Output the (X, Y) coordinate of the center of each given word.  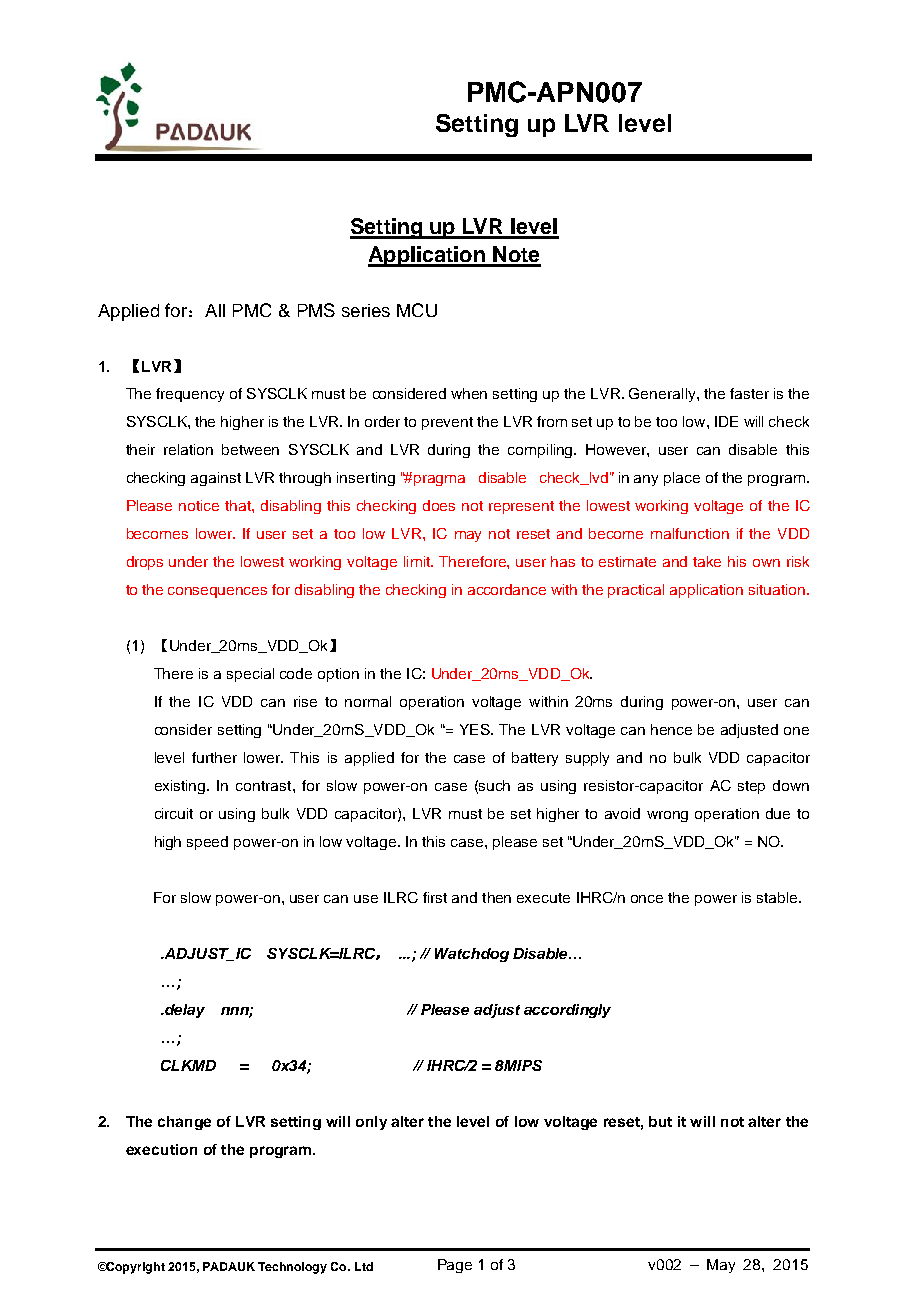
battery (535, 759)
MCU (417, 310)
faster (749, 393)
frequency (190, 395)
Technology (292, 1268)
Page (455, 1266)
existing (181, 787)
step (751, 787)
